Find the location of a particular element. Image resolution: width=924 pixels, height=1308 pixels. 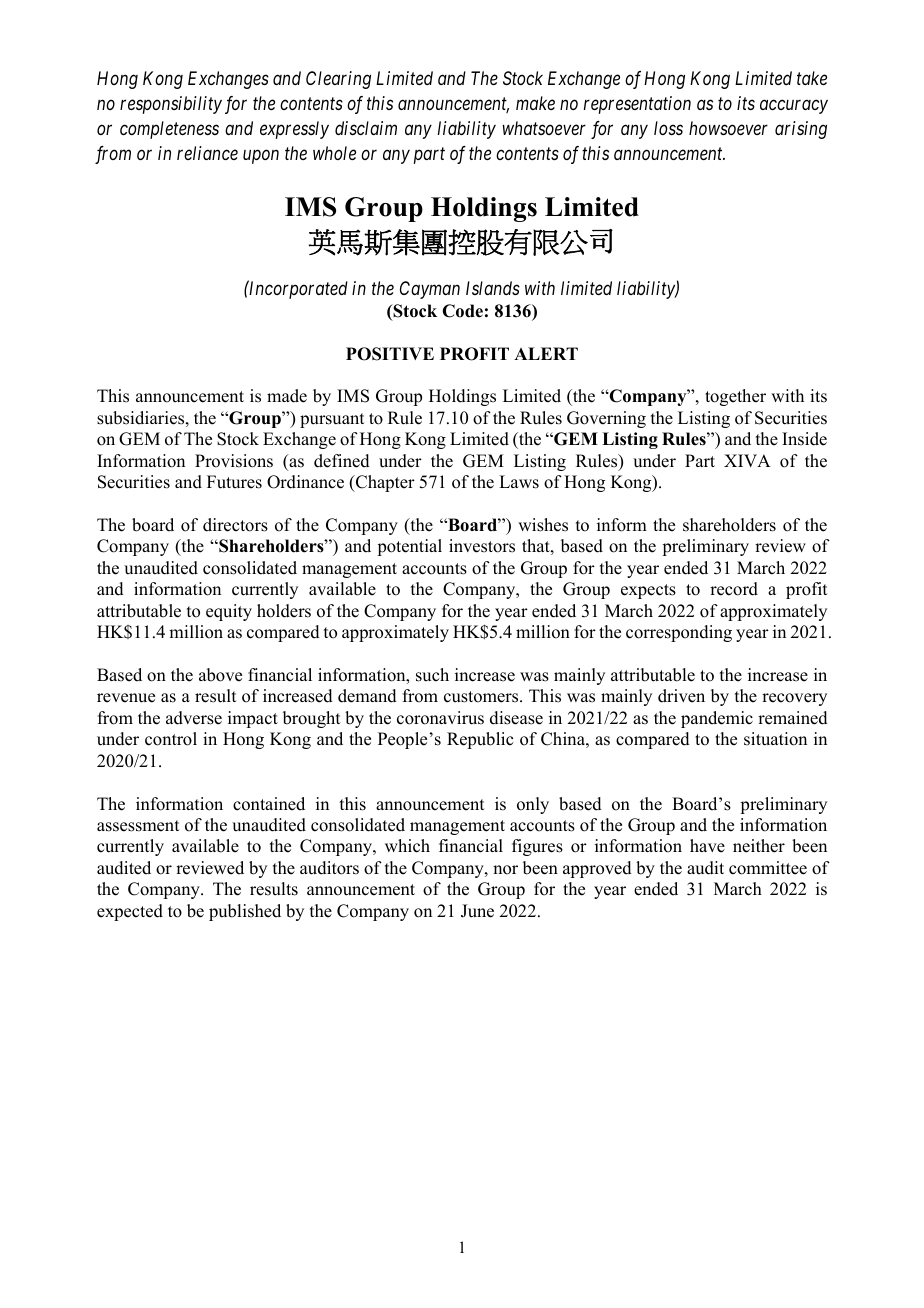

June is located at coordinates (477, 911).
